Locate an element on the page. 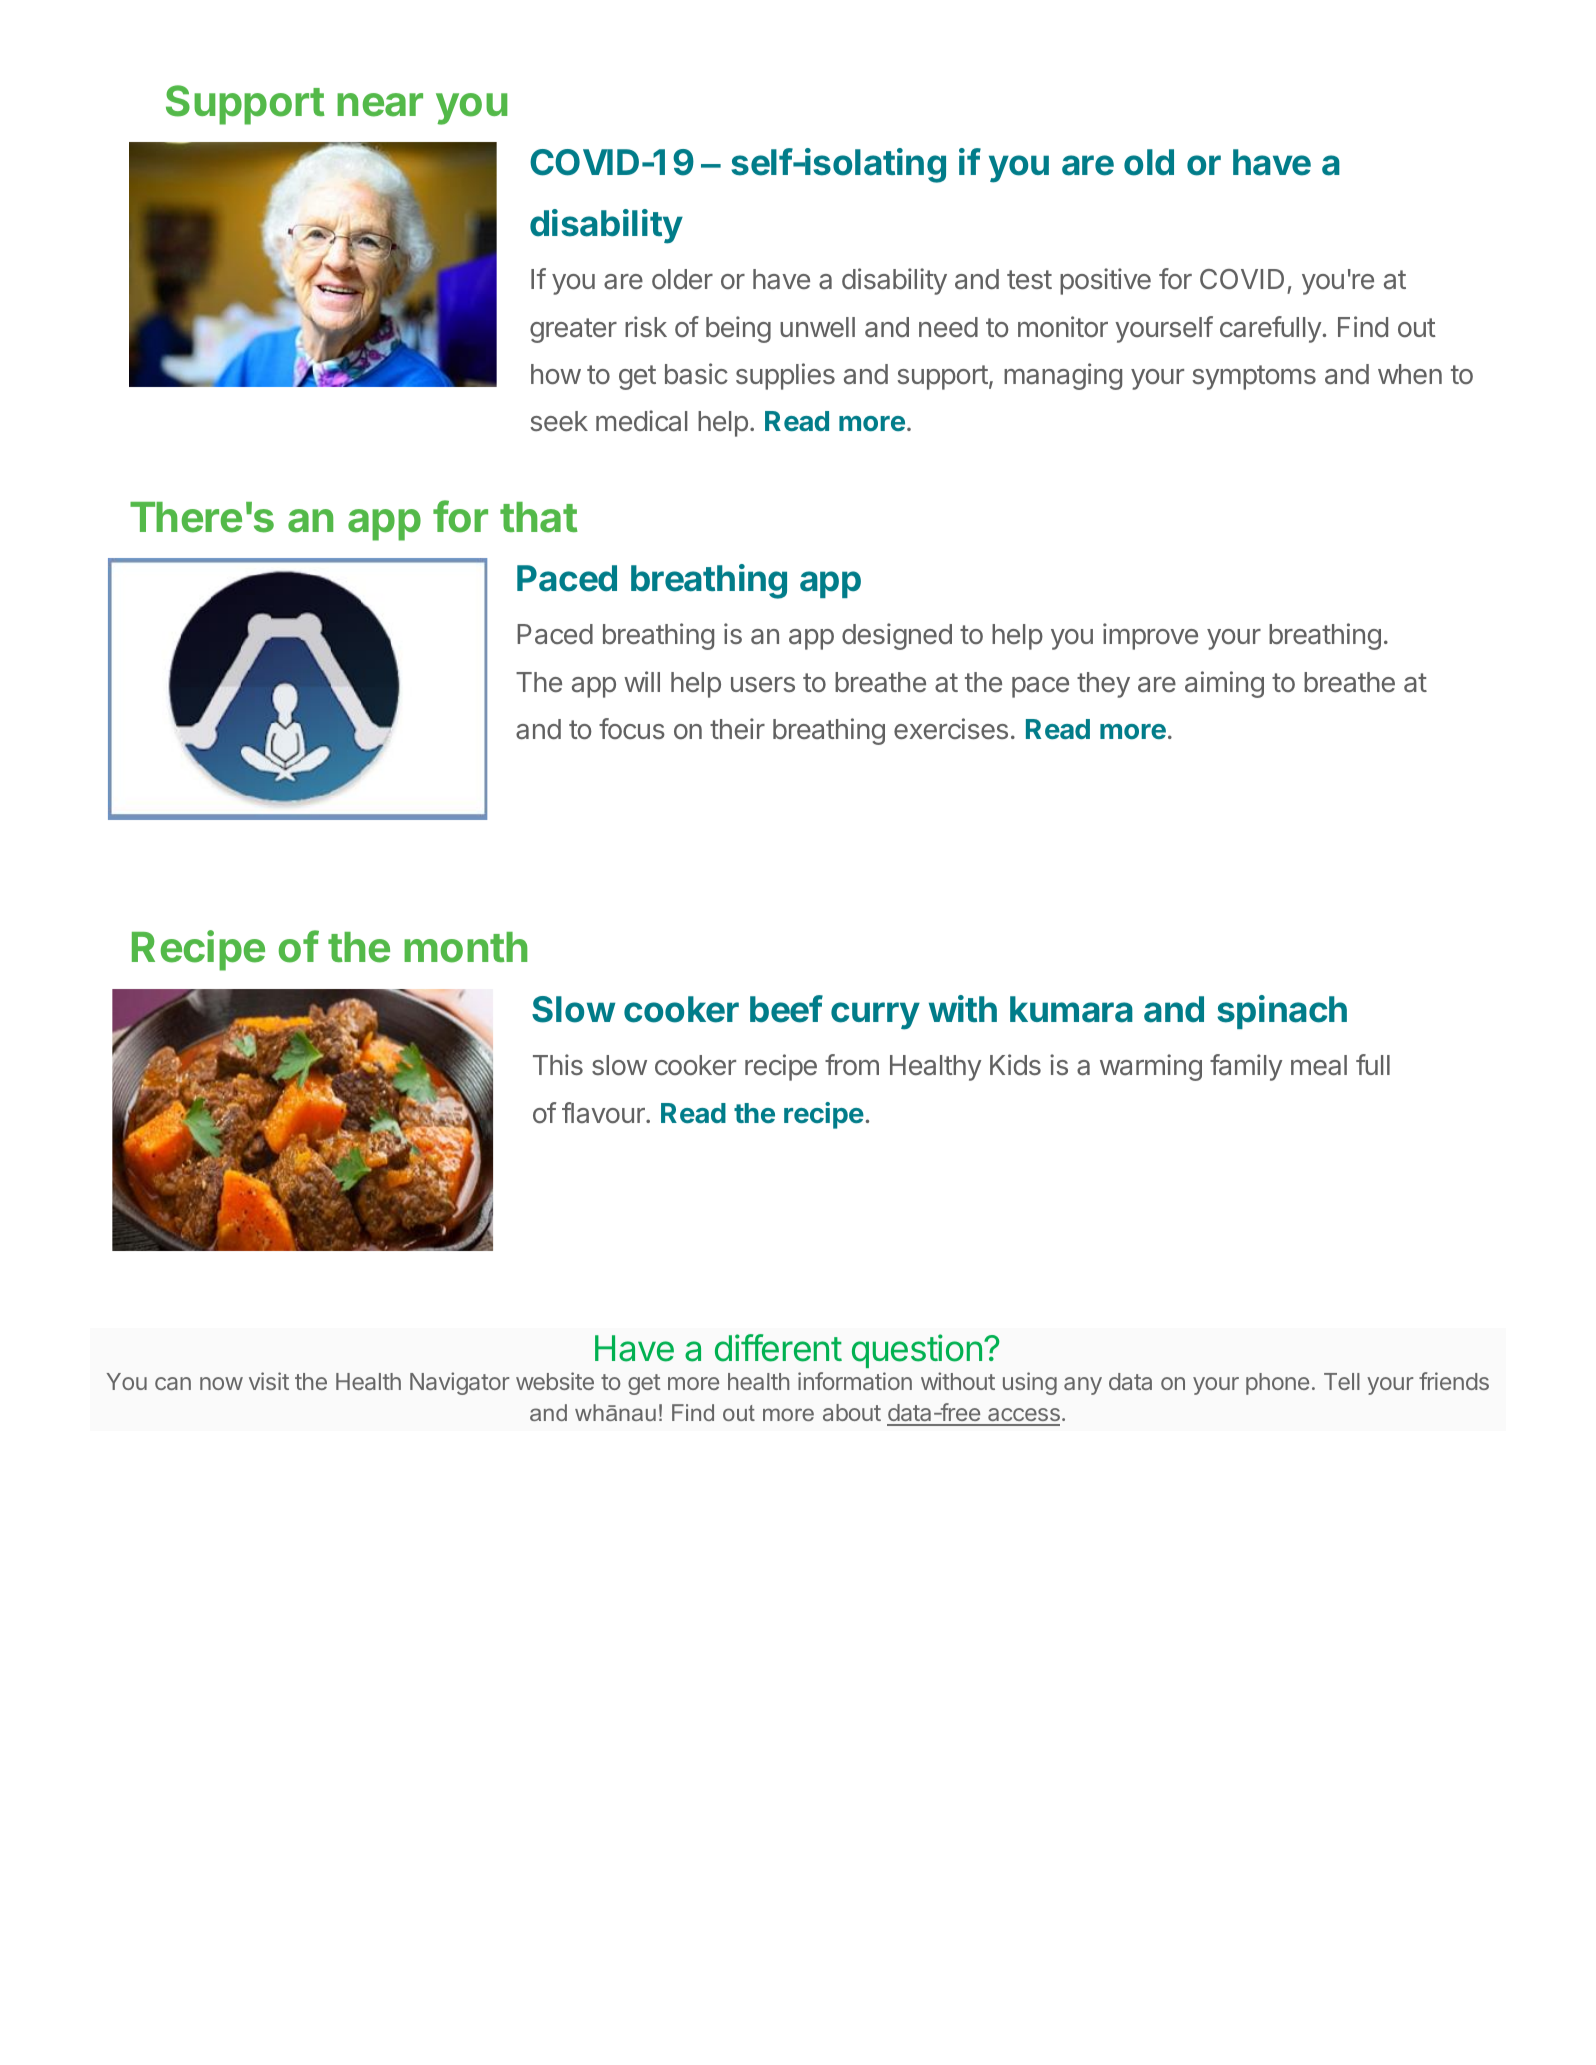 This page has height=2065, width=1596. aiming is located at coordinates (1224, 684).
